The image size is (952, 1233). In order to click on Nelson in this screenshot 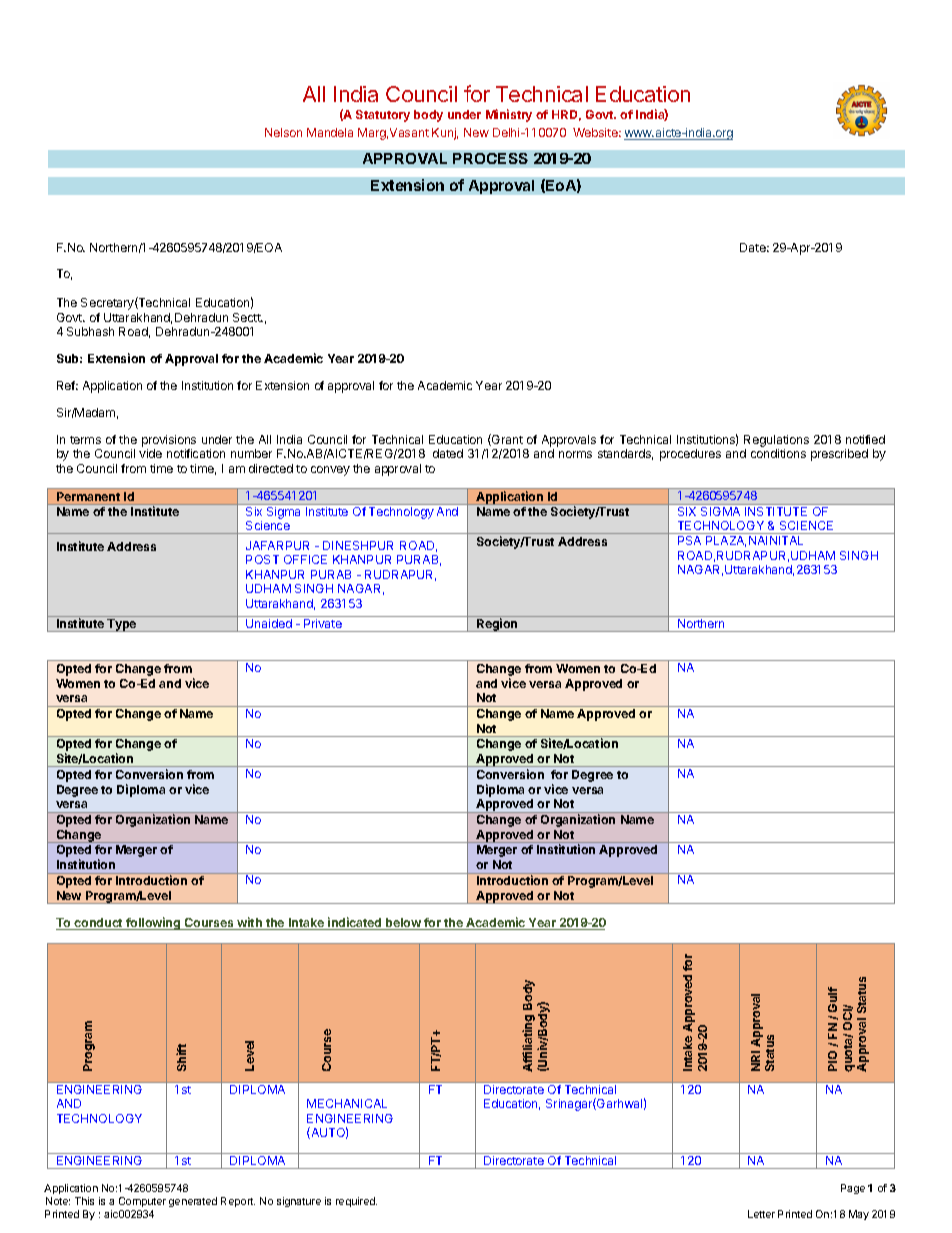, I will do `click(283, 132)`.
